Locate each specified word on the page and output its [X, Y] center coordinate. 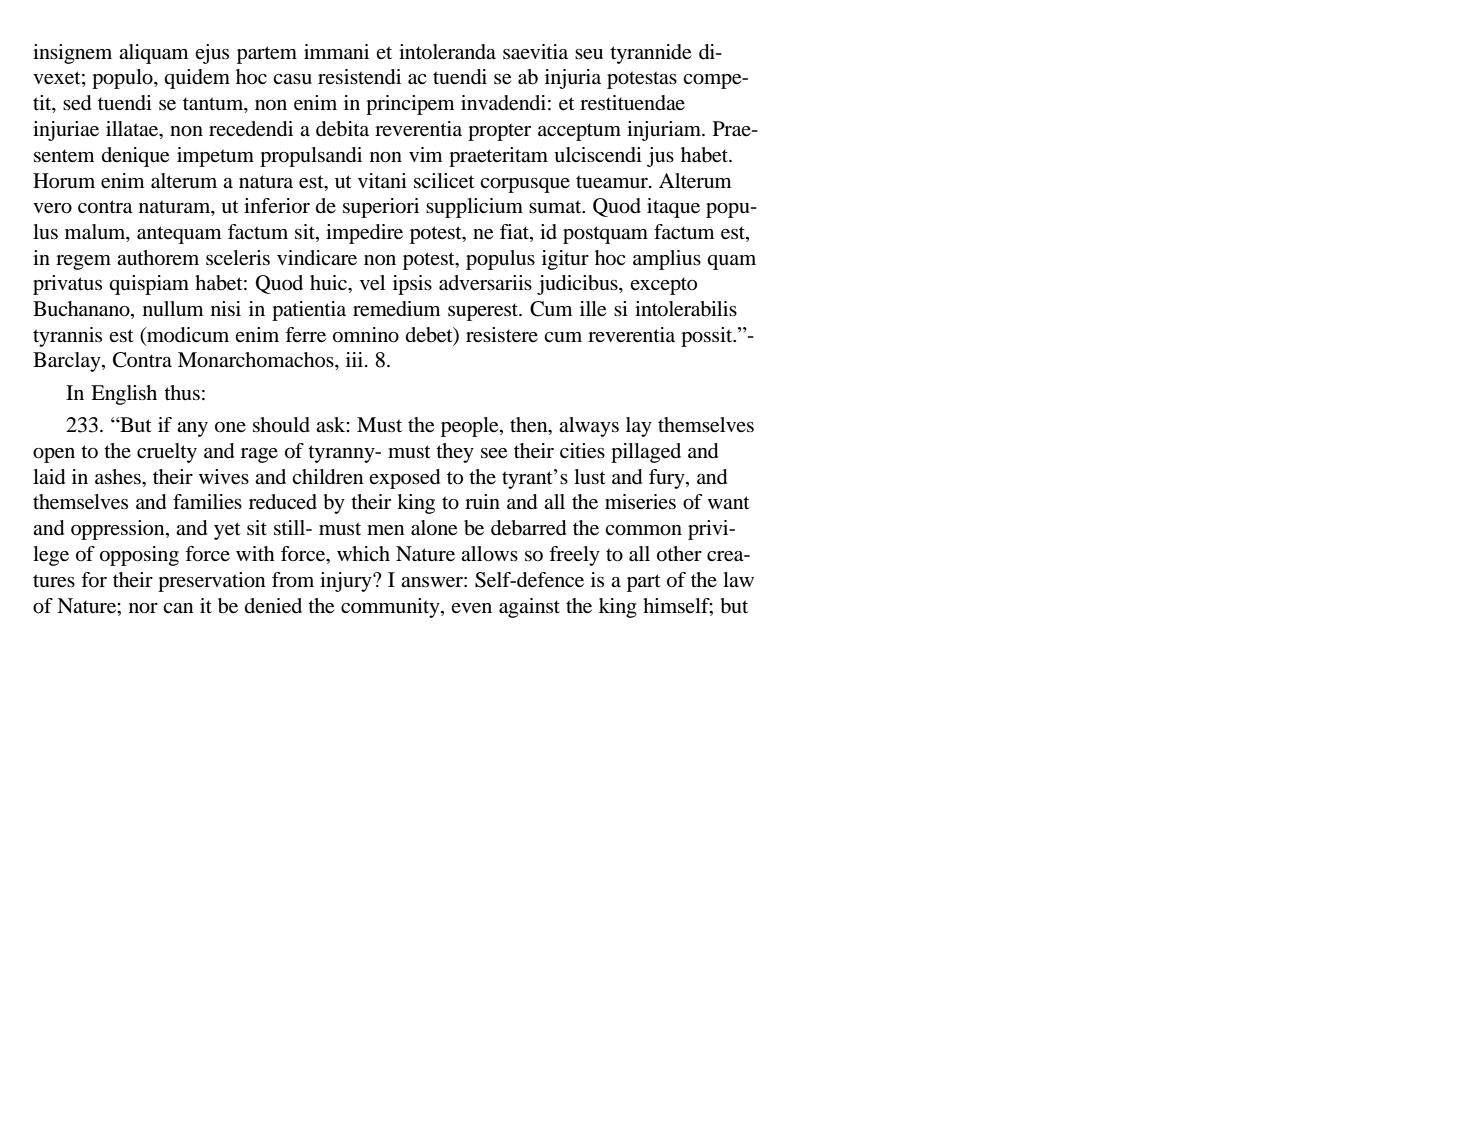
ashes [119, 477]
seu [589, 54]
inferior [277, 206]
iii [356, 359]
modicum [187, 336]
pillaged [646, 453]
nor [143, 608]
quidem [197, 79]
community [391, 608]
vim [425, 154]
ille [593, 309]
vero [52, 208]
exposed [404, 479]
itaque [673, 208]
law [738, 579]
